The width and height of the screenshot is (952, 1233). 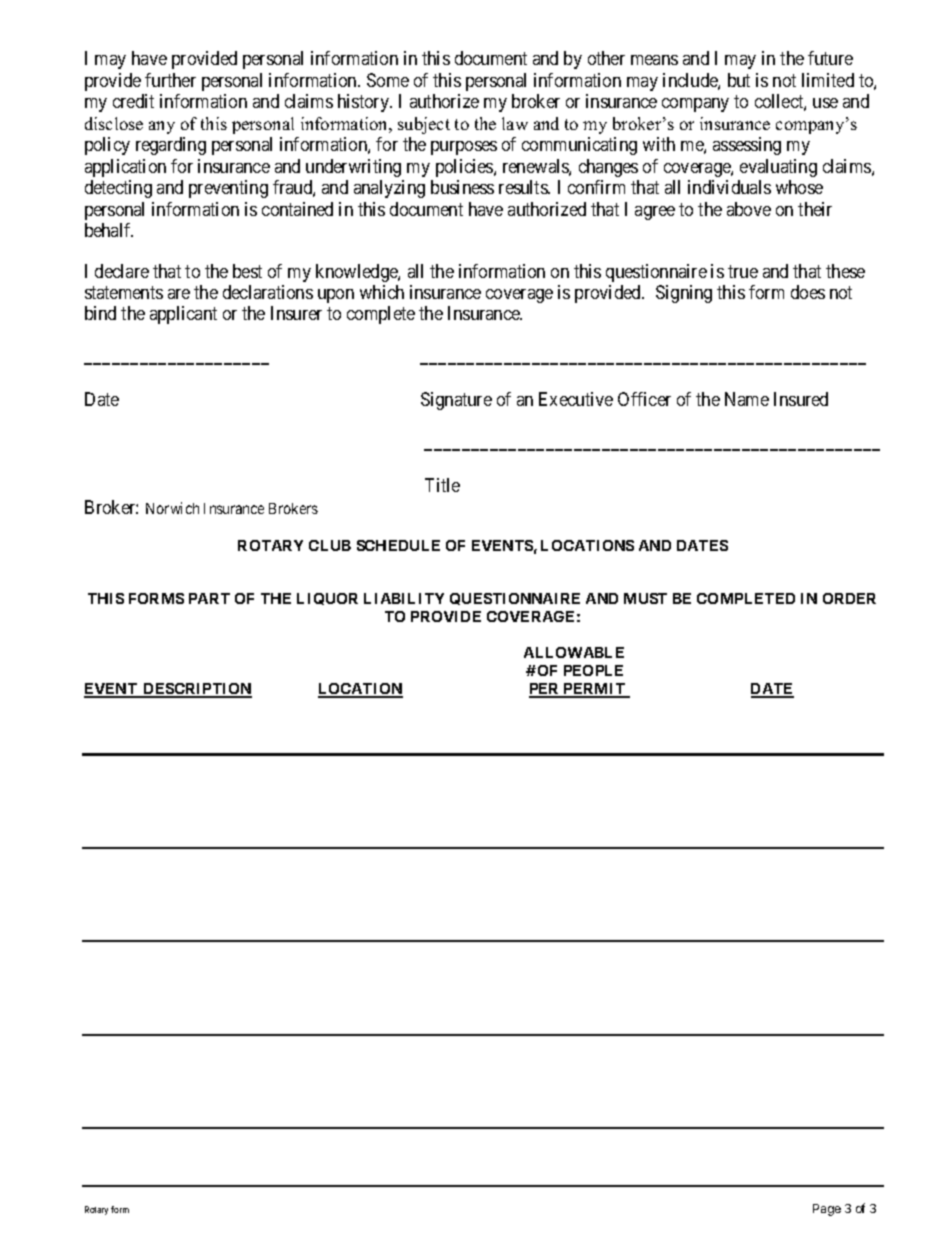 What do you see at coordinates (827, 1210) in the screenshot?
I see `Page` at bounding box center [827, 1210].
